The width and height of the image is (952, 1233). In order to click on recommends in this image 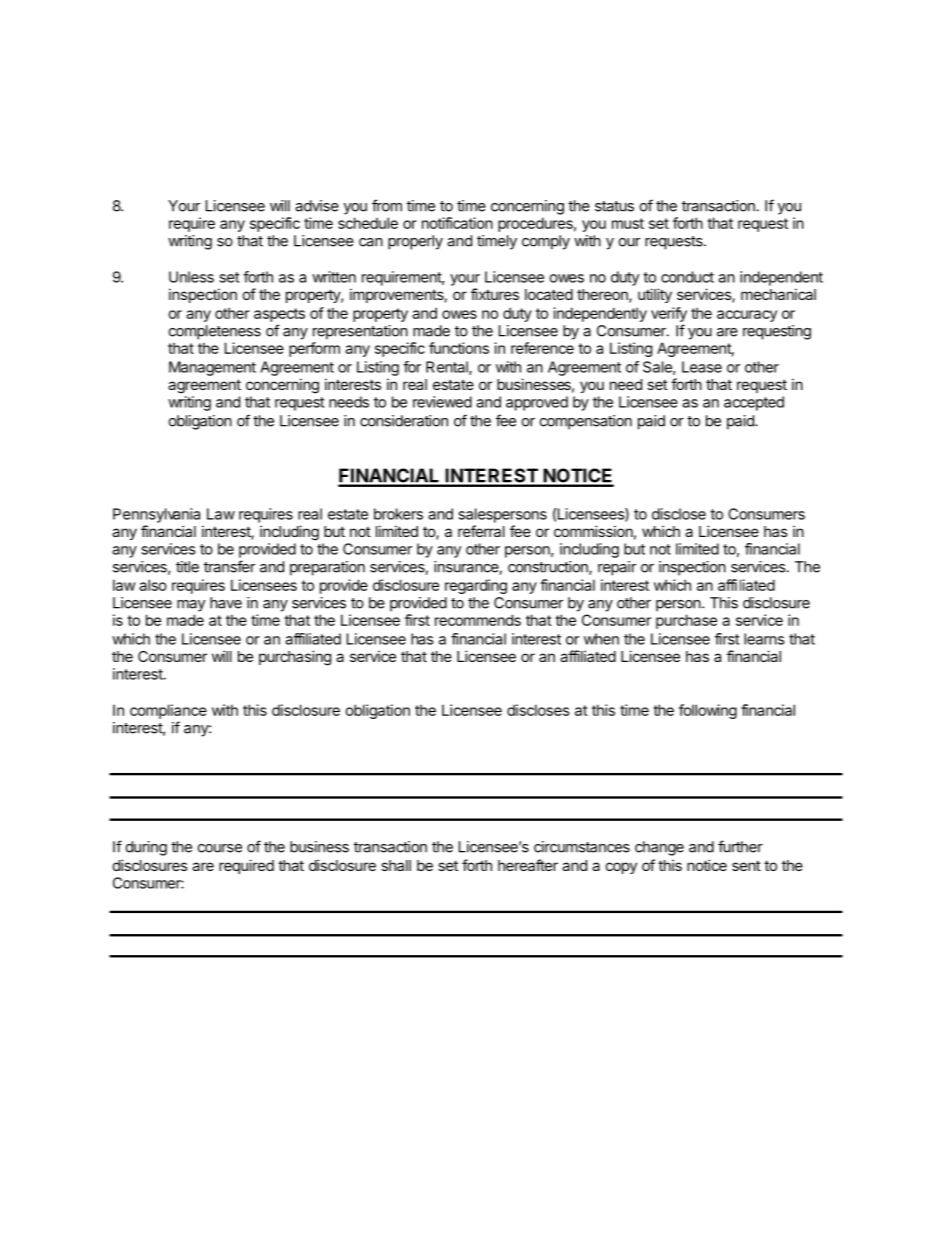, I will do `click(478, 620)`.
